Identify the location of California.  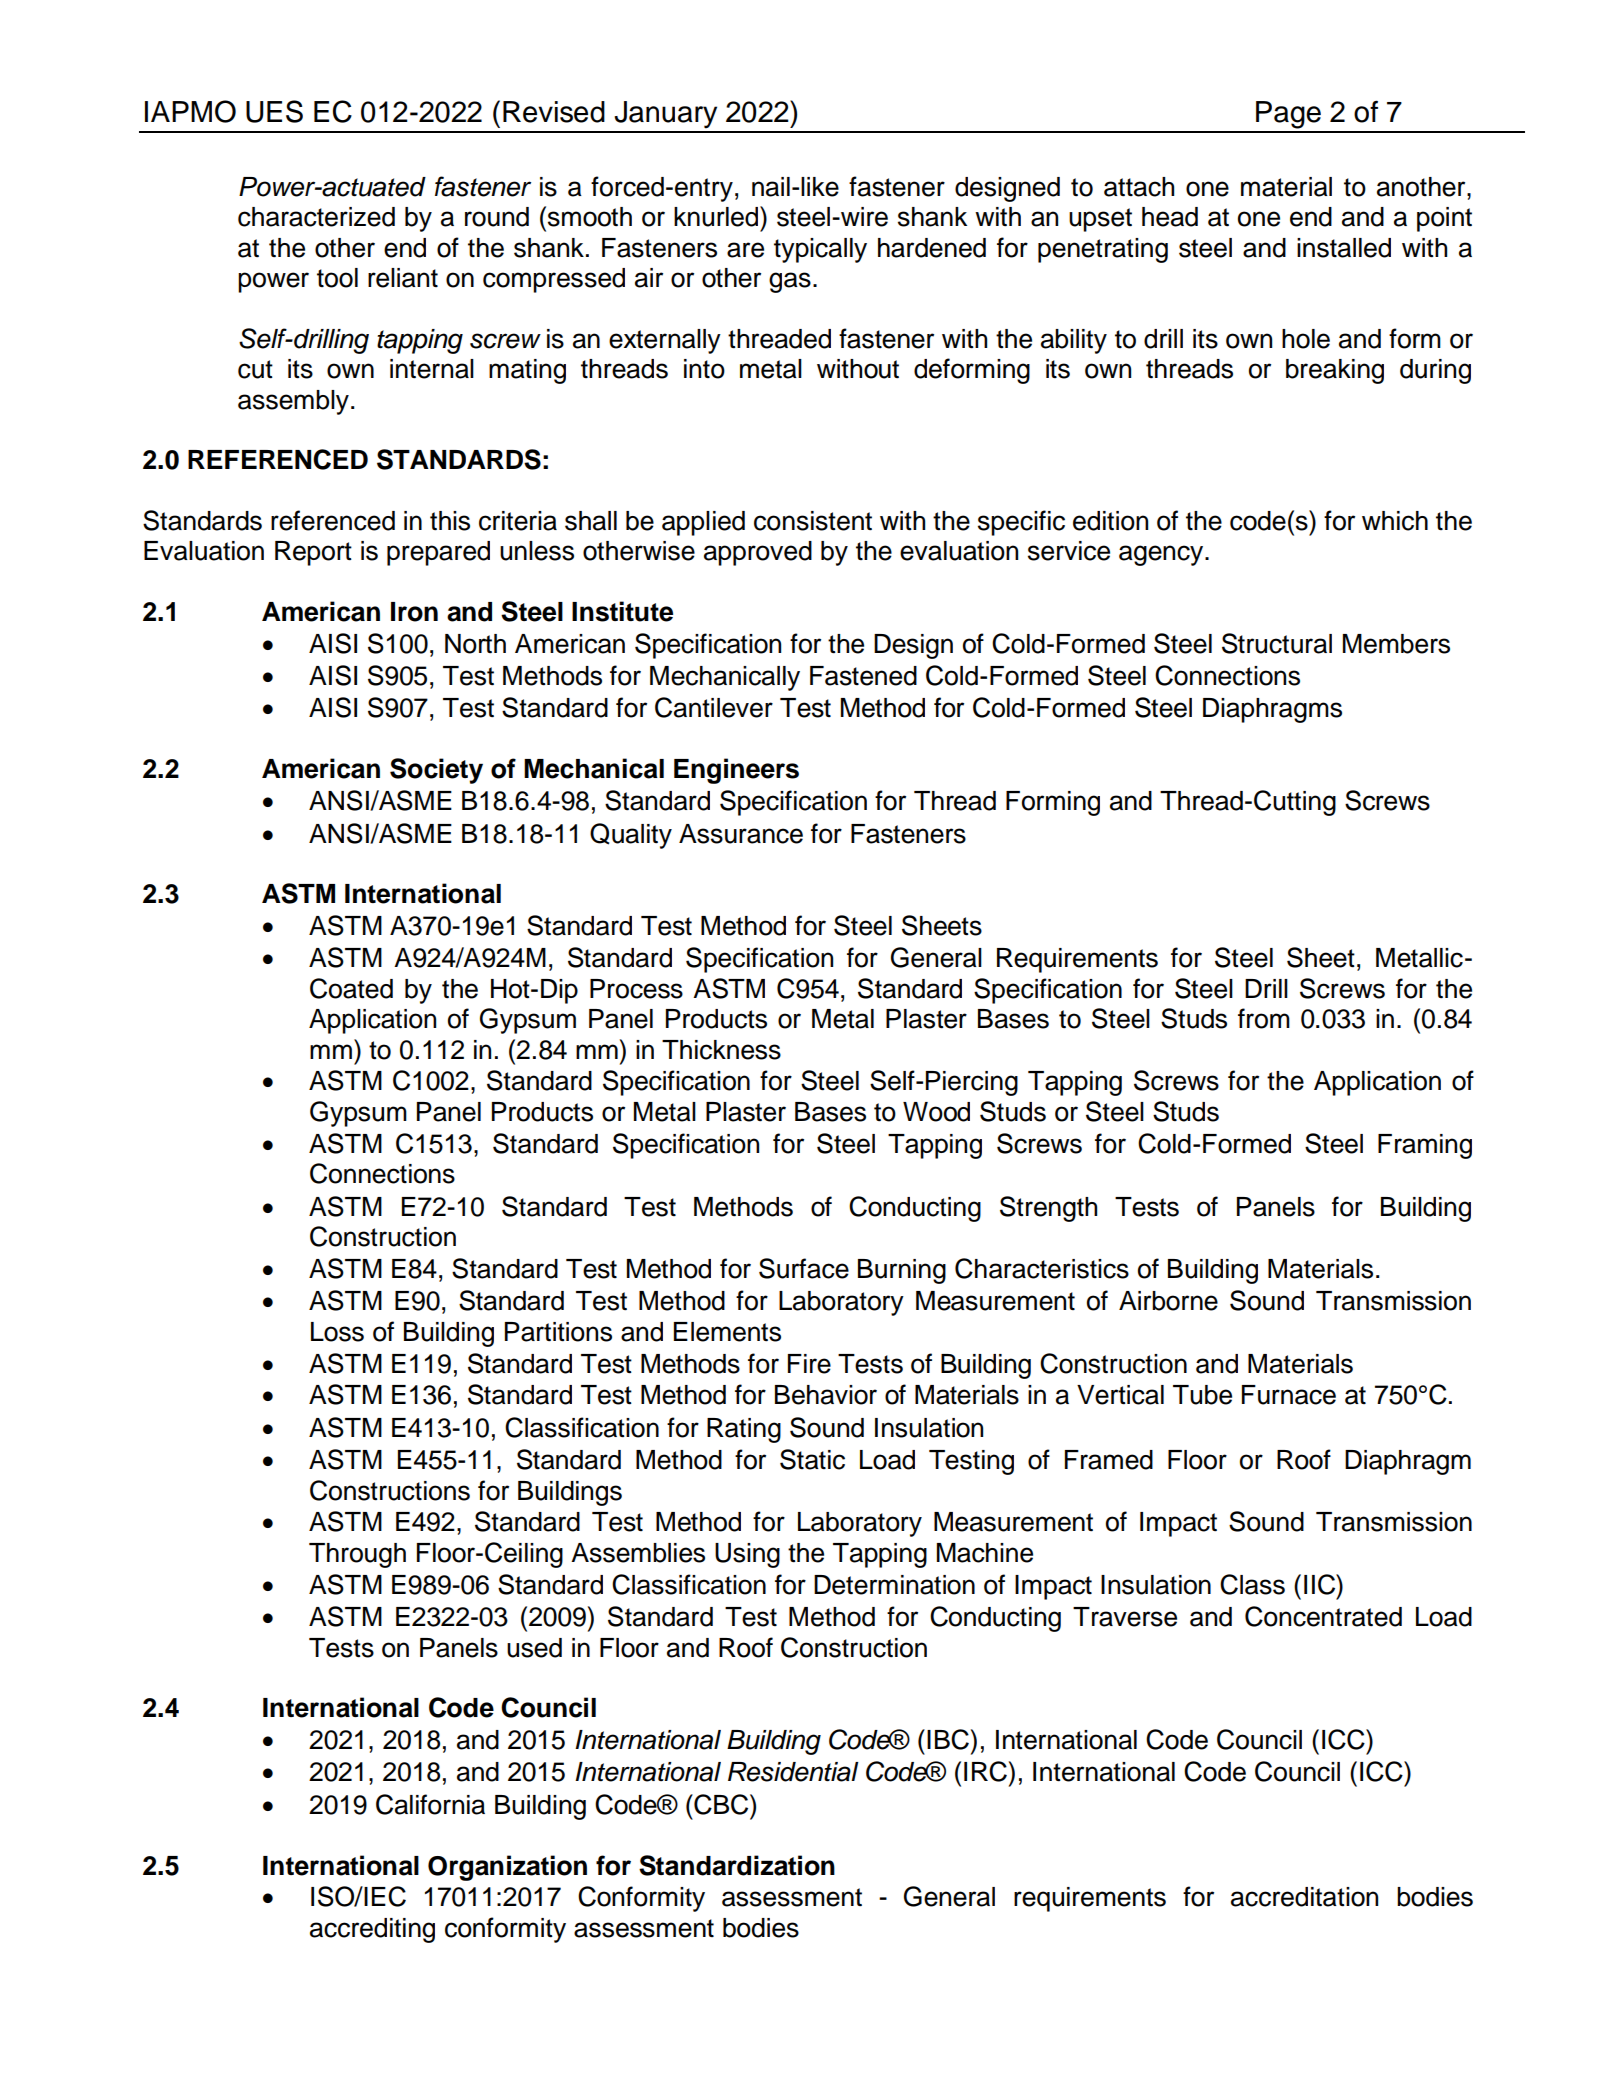
(430, 1804).
